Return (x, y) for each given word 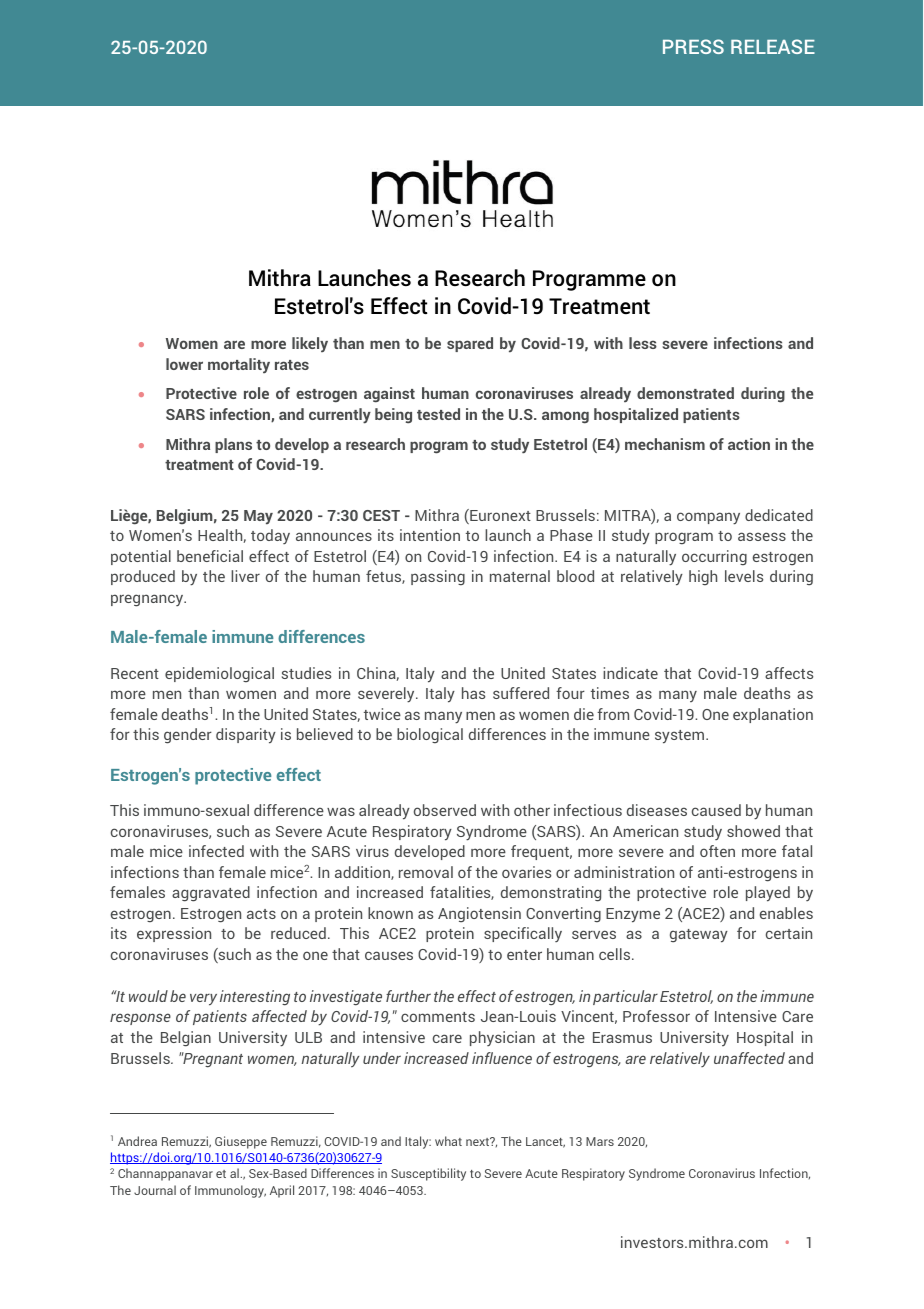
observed (445, 810)
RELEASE (773, 46)
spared (470, 344)
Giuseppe (241, 1142)
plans (233, 445)
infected (216, 851)
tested (438, 414)
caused (716, 810)
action (749, 444)
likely (310, 344)
